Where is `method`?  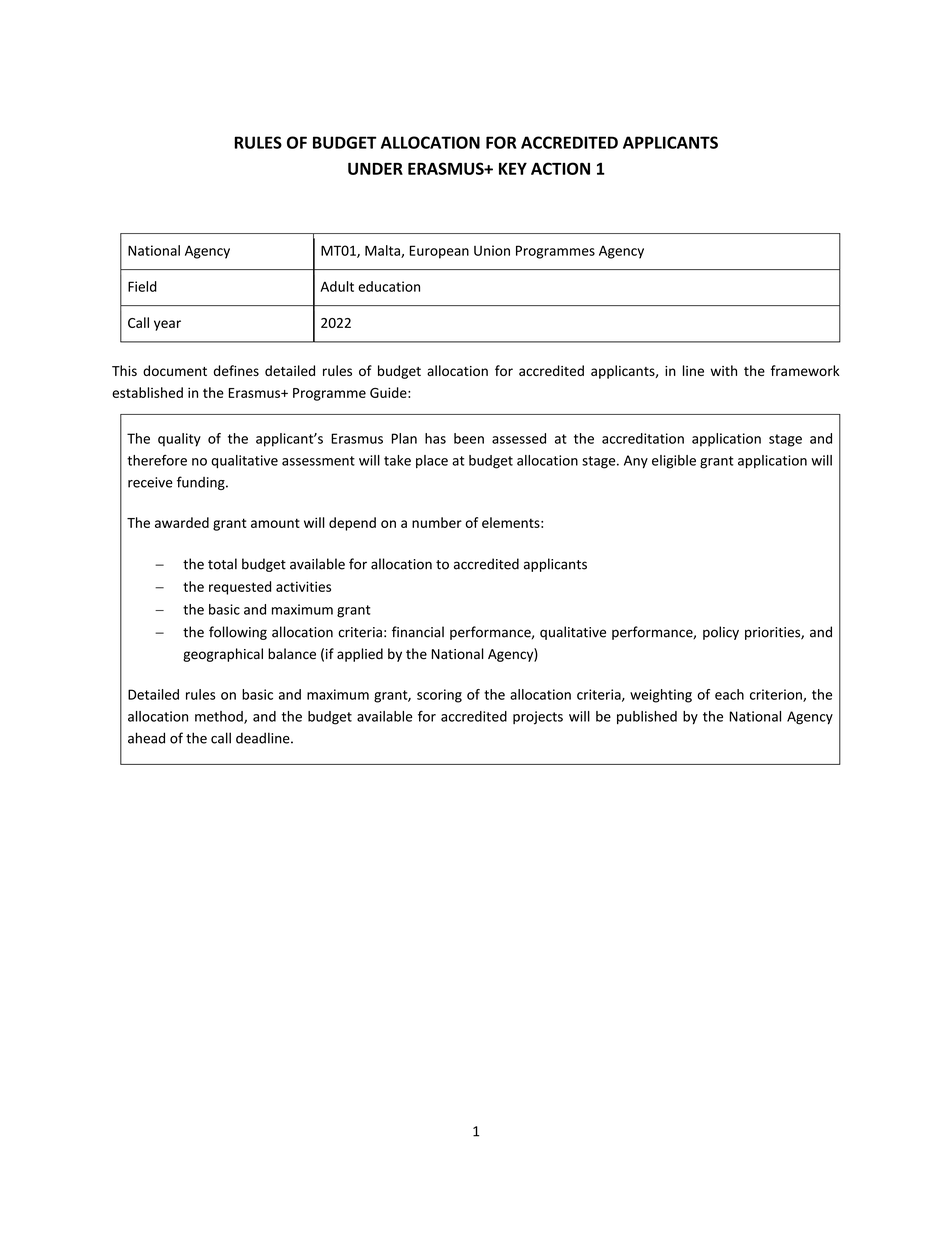 method is located at coordinates (220, 717).
